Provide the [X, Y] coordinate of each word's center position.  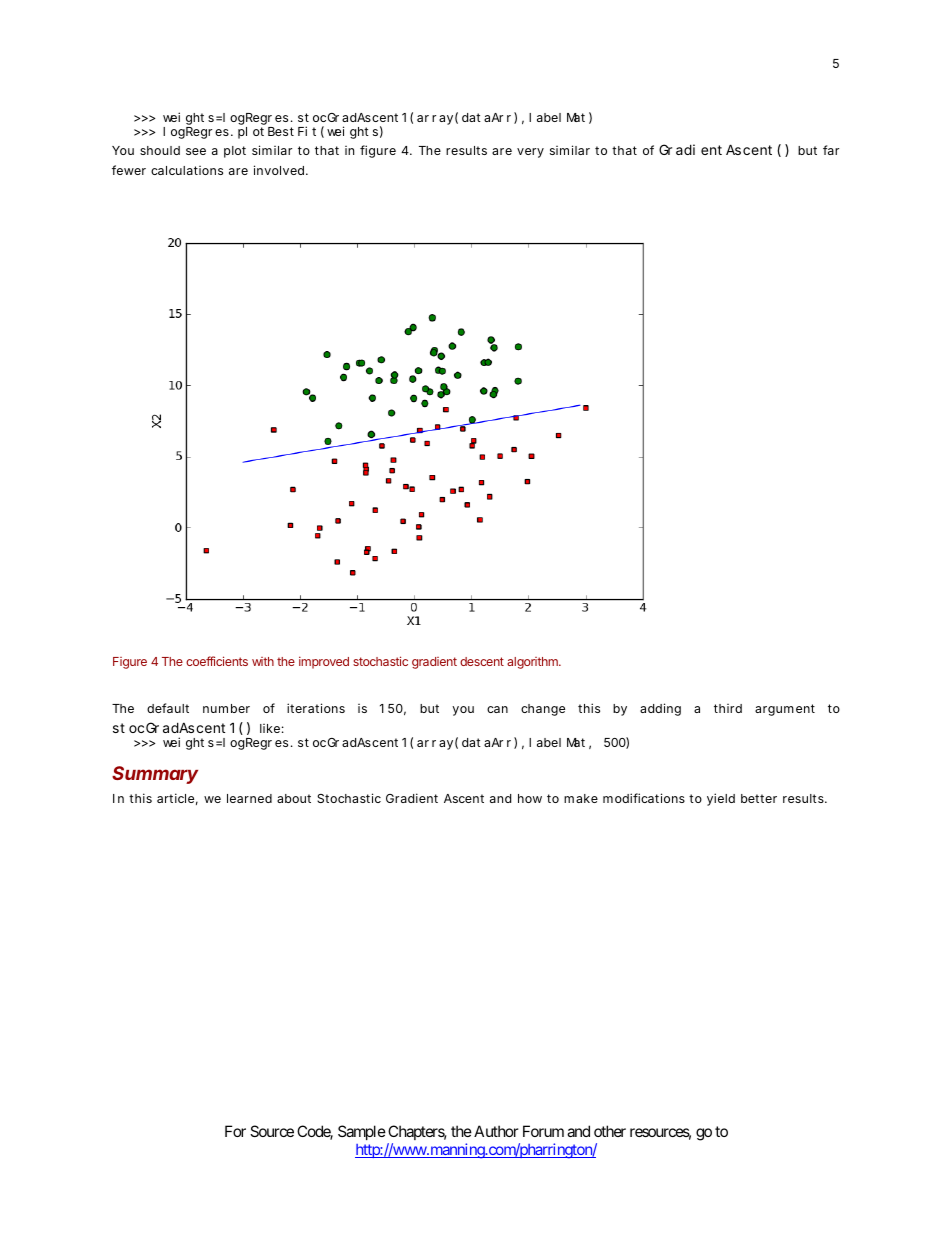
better [759, 798]
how [530, 798]
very [530, 153]
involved [279, 170]
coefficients [217, 661]
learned [249, 798]
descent [482, 661]
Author [496, 1131]
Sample [362, 1132]
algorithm [533, 663]
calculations [187, 170]
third [728, 708]
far [831, 150]
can [497, 709]
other [610, 1131]
